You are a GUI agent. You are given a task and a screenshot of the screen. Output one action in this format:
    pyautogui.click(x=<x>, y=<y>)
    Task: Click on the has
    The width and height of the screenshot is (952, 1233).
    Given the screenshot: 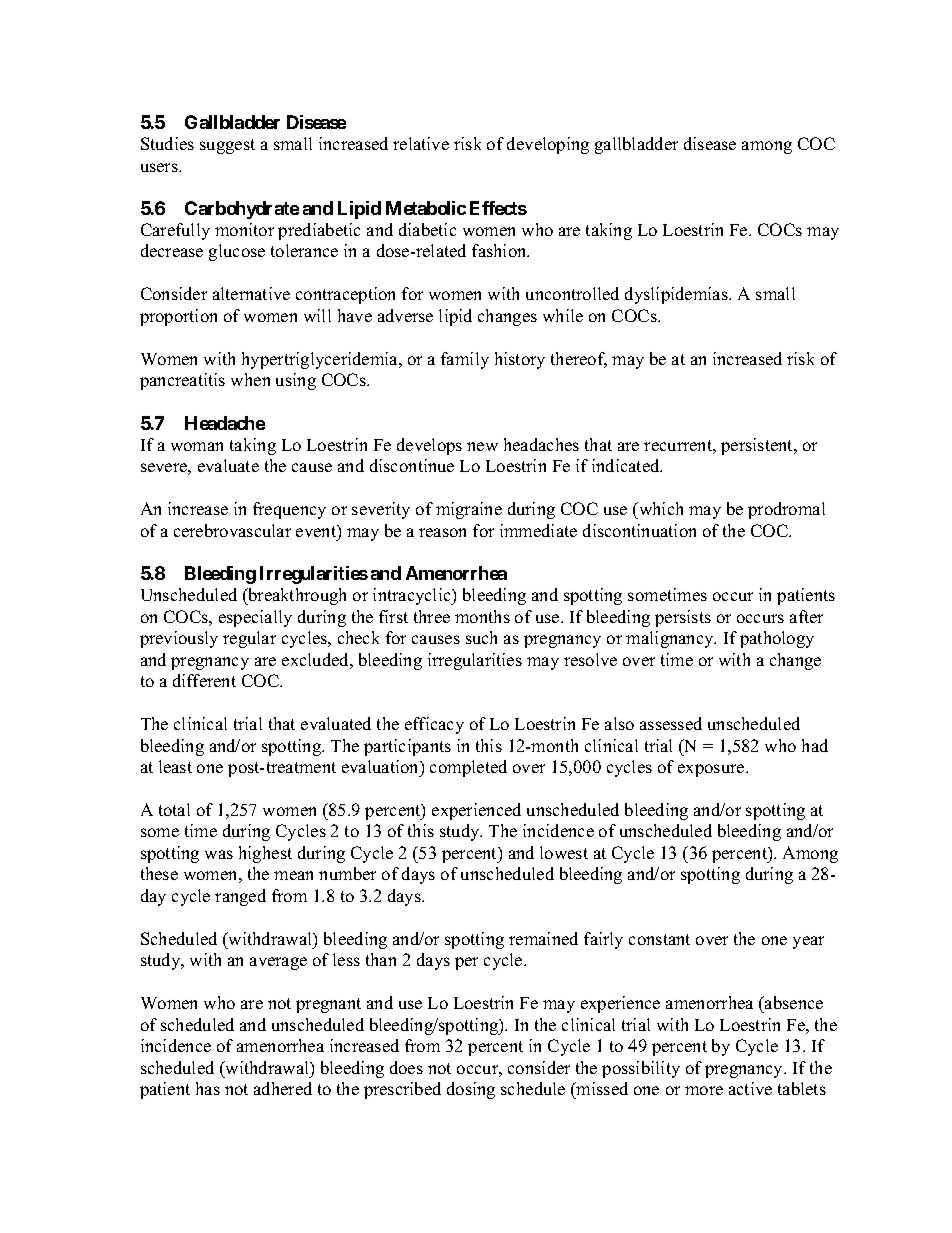 What is the action you would take?
    pyautogui.click(x=208, y=1088)
